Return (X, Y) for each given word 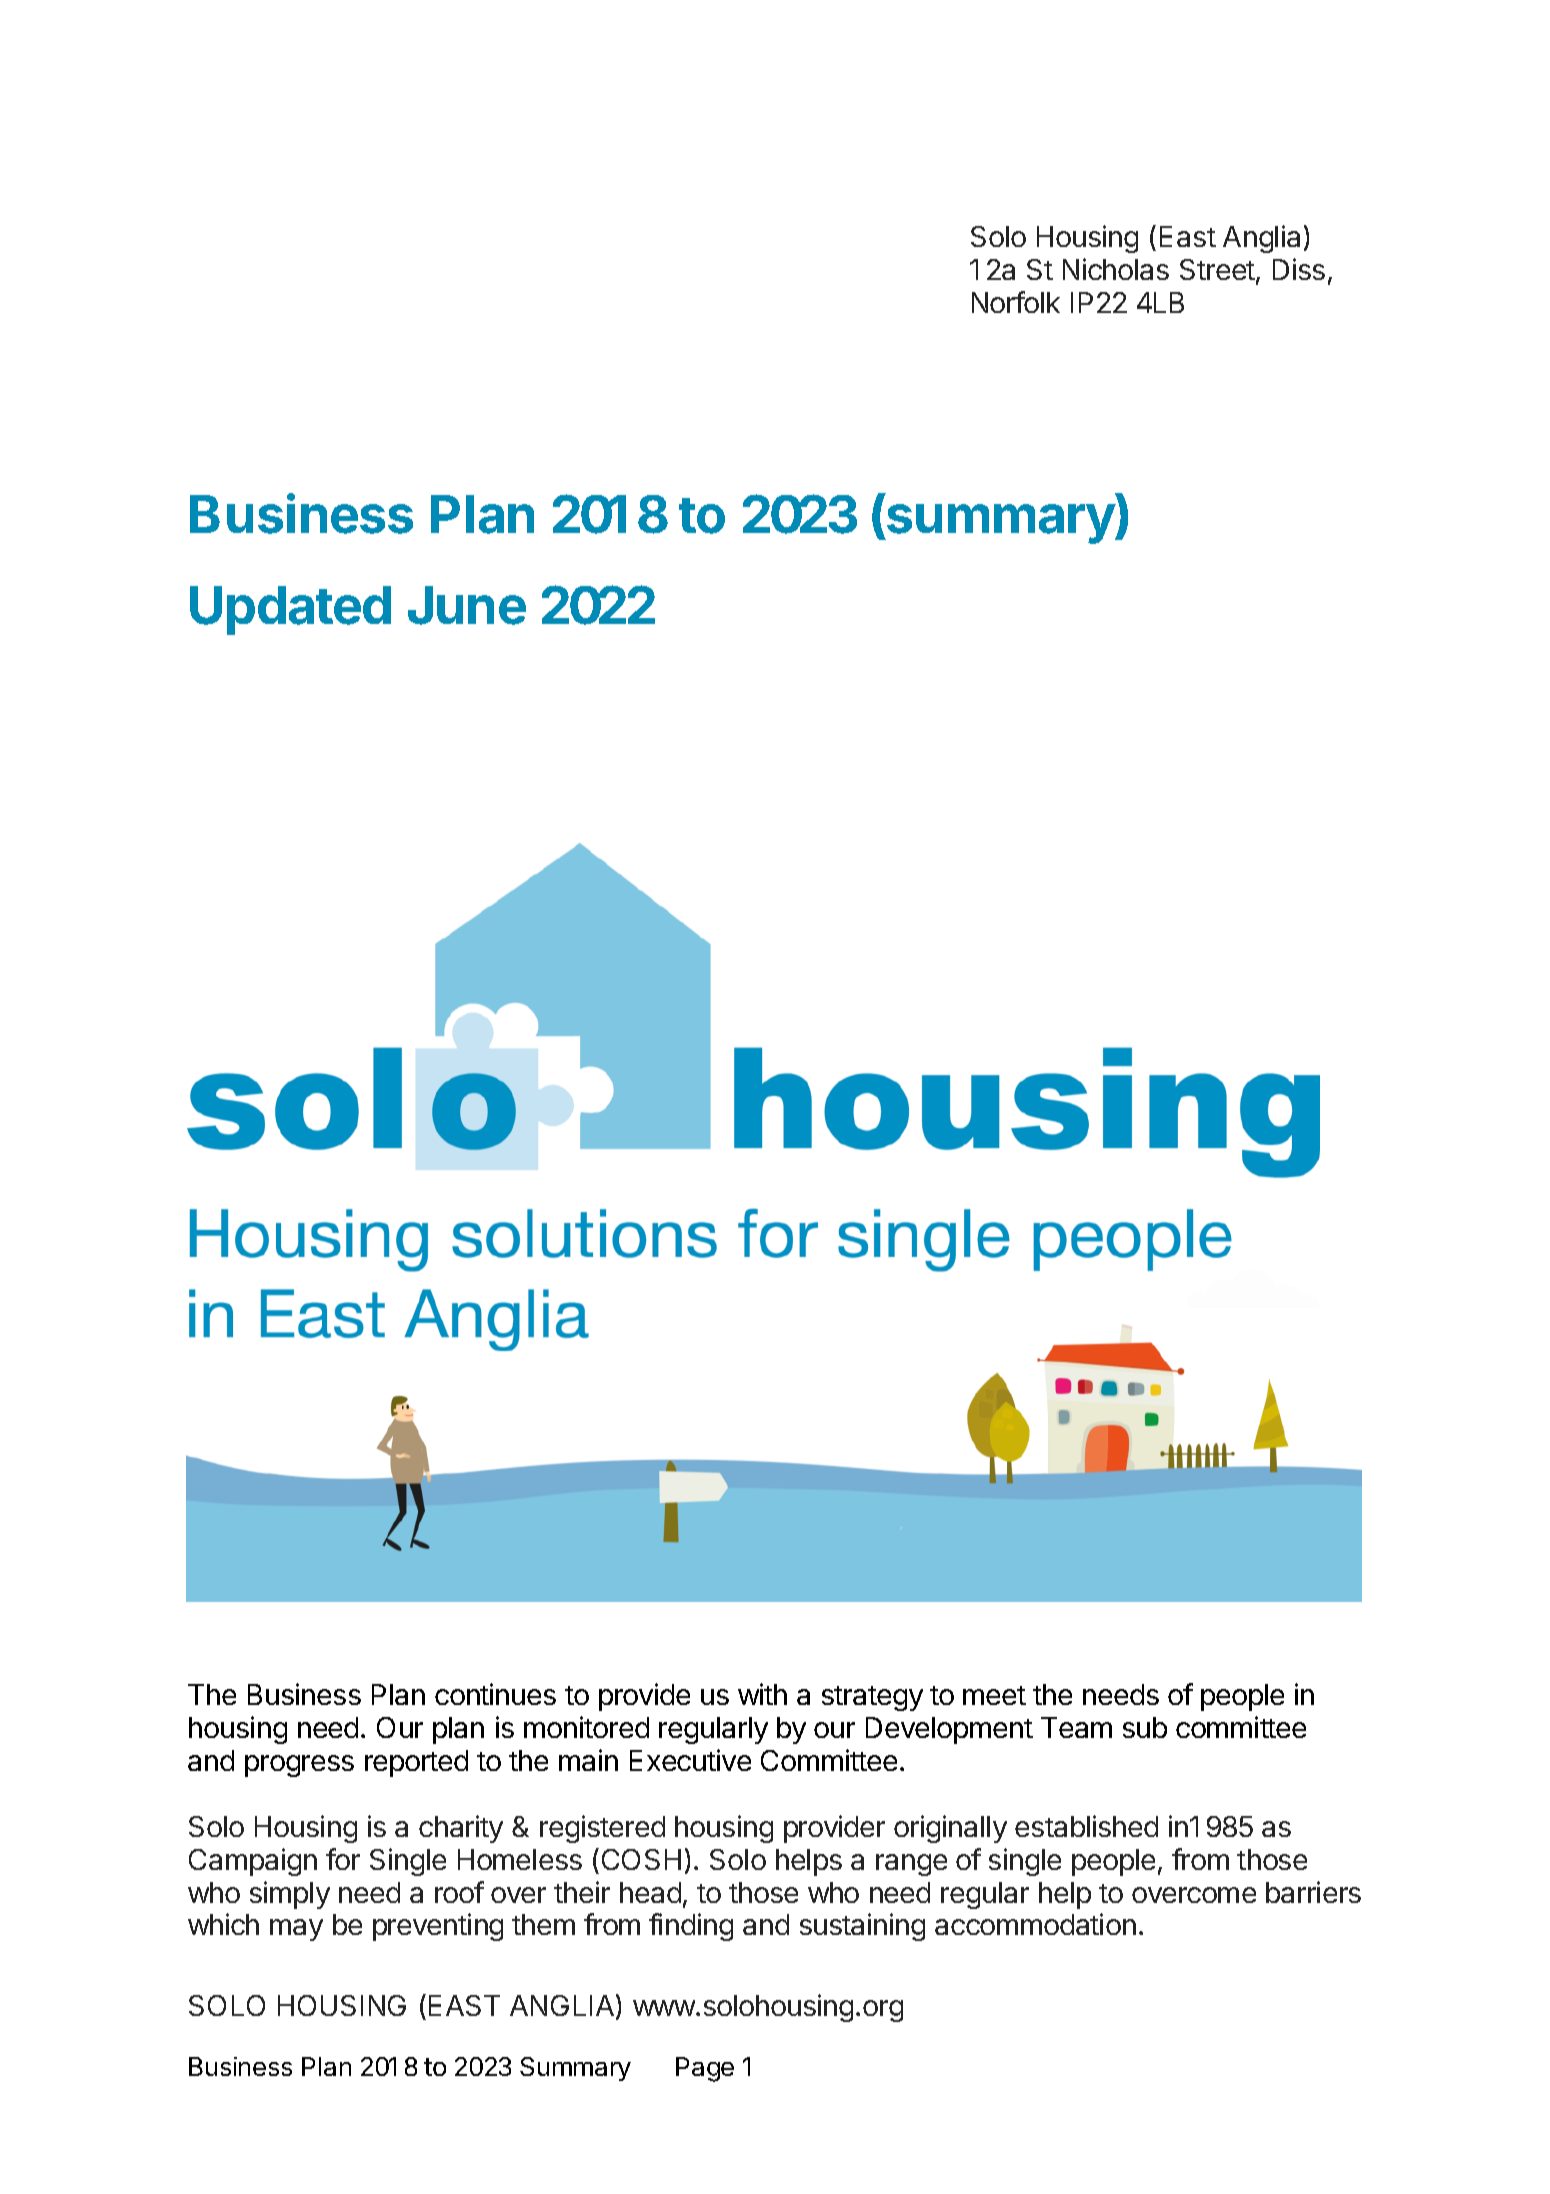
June (467, 605)
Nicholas (1116, 269)
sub (1145, 1727)
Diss (1299, 269)
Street (1218, 271)
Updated (290, 610)
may (296, 1930)
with (762, 1694)
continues (495, 1694)
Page (705, 2069)
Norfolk (1016, 302)
